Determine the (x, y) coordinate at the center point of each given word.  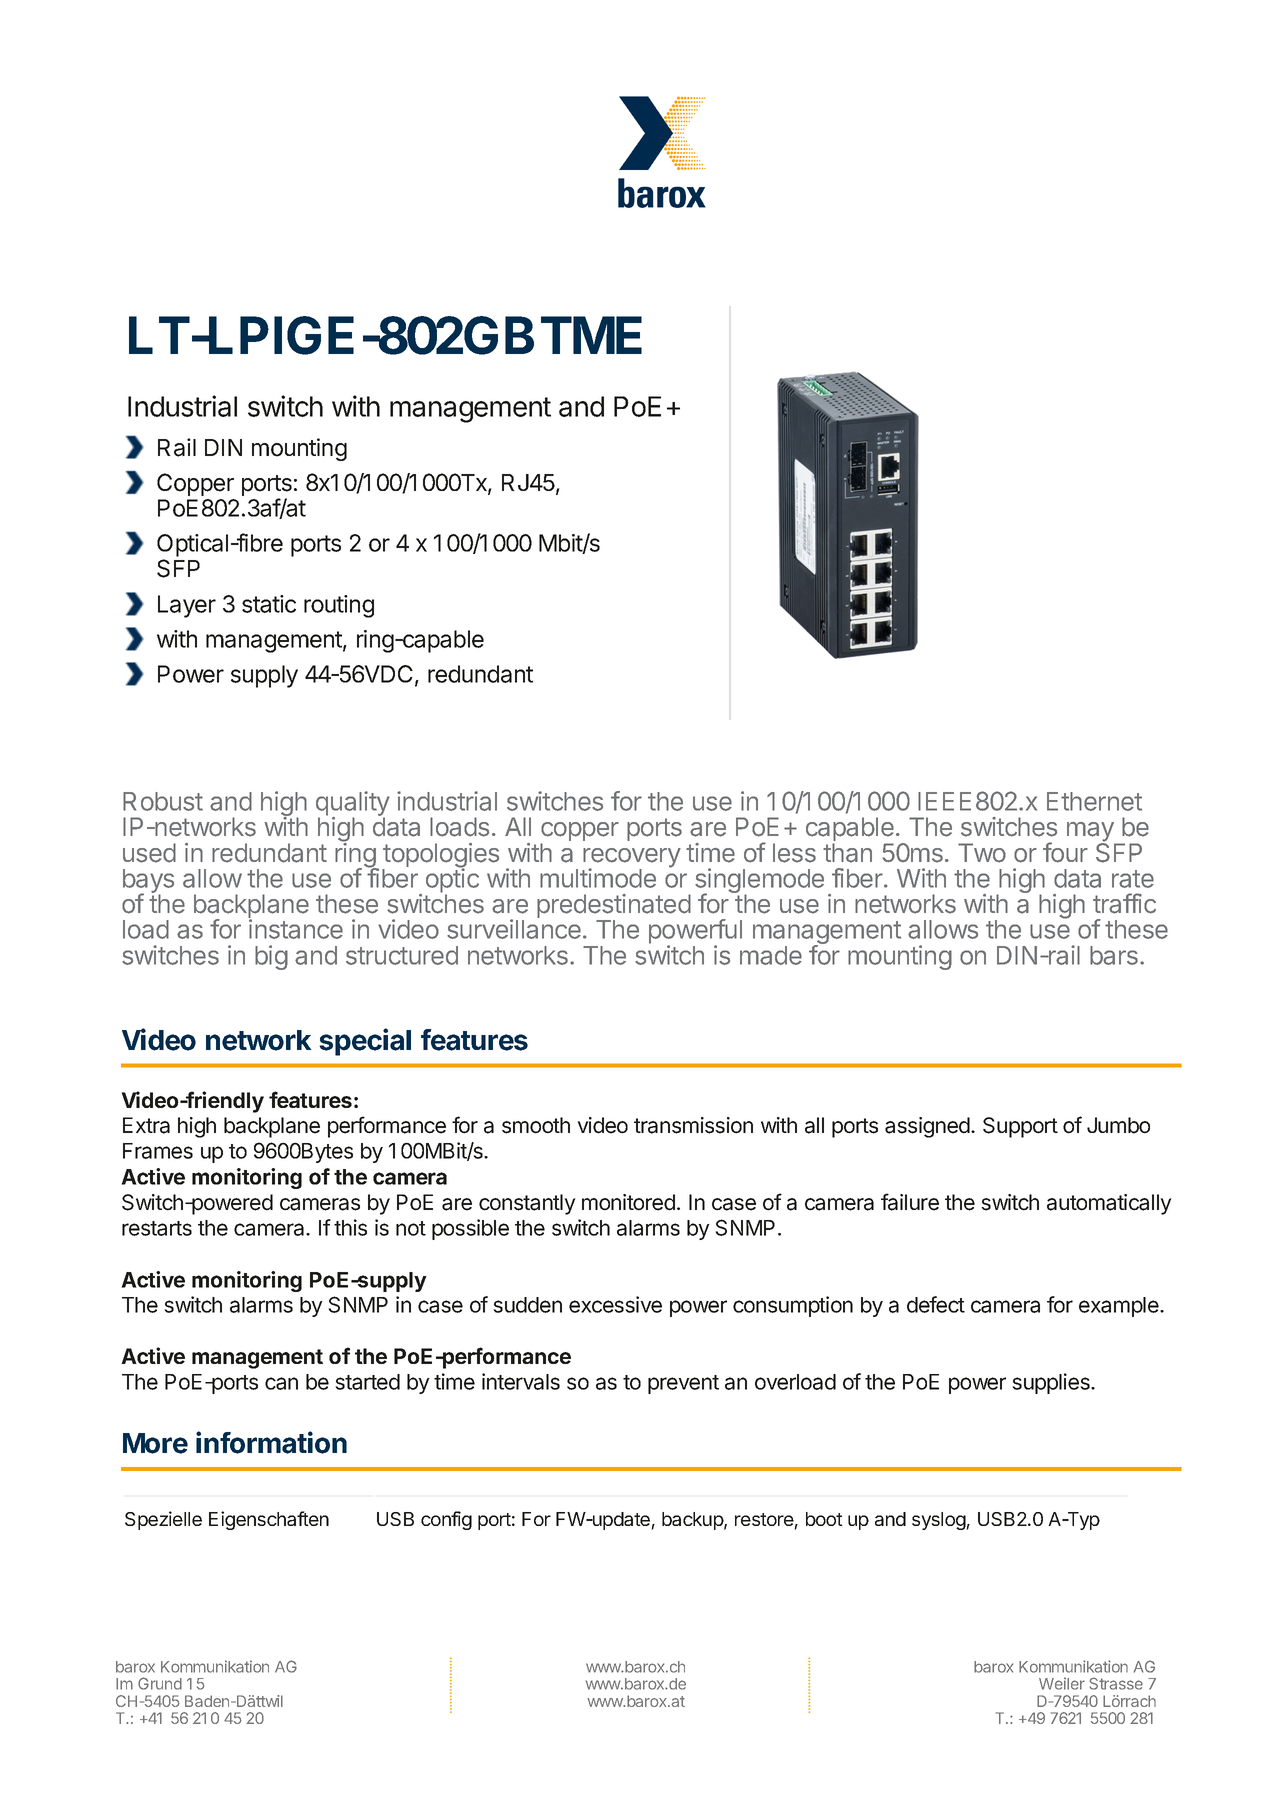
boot (824, 1519)
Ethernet (1094, 801)
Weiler (1062, 1683)
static (269, 604)
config (446, 1520)
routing (339, 606)
